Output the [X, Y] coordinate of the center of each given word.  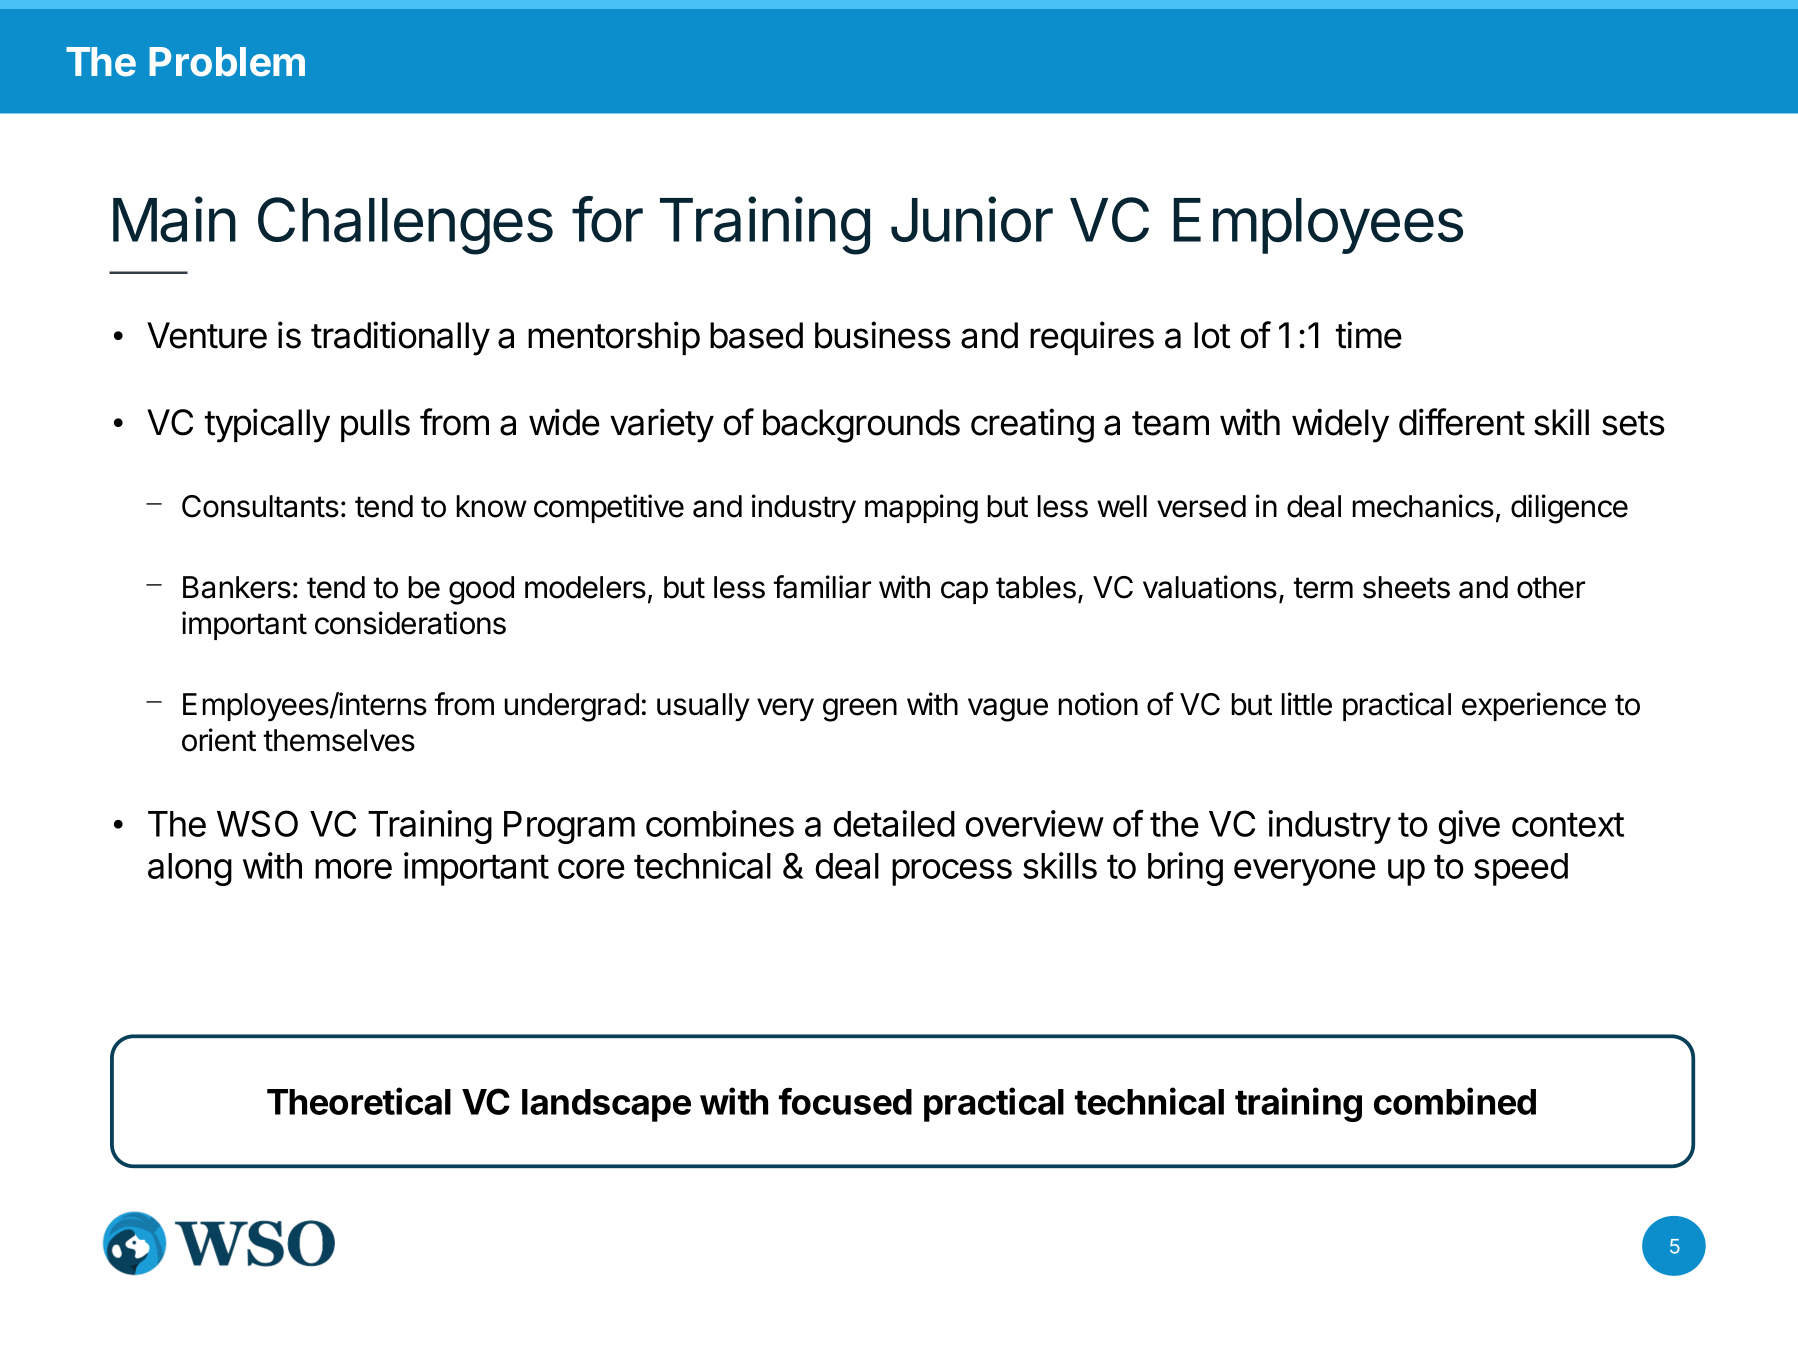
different [1462, 422]
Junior [972, 219]
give [1469, 827]
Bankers [237, 587]
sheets [1406, 587]
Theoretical [359, 1101]
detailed [894, 823]
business [883, 335]
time [1369, 335]
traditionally [400, 338]
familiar [822, 587]
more [353, 869]
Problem [227, 62]
